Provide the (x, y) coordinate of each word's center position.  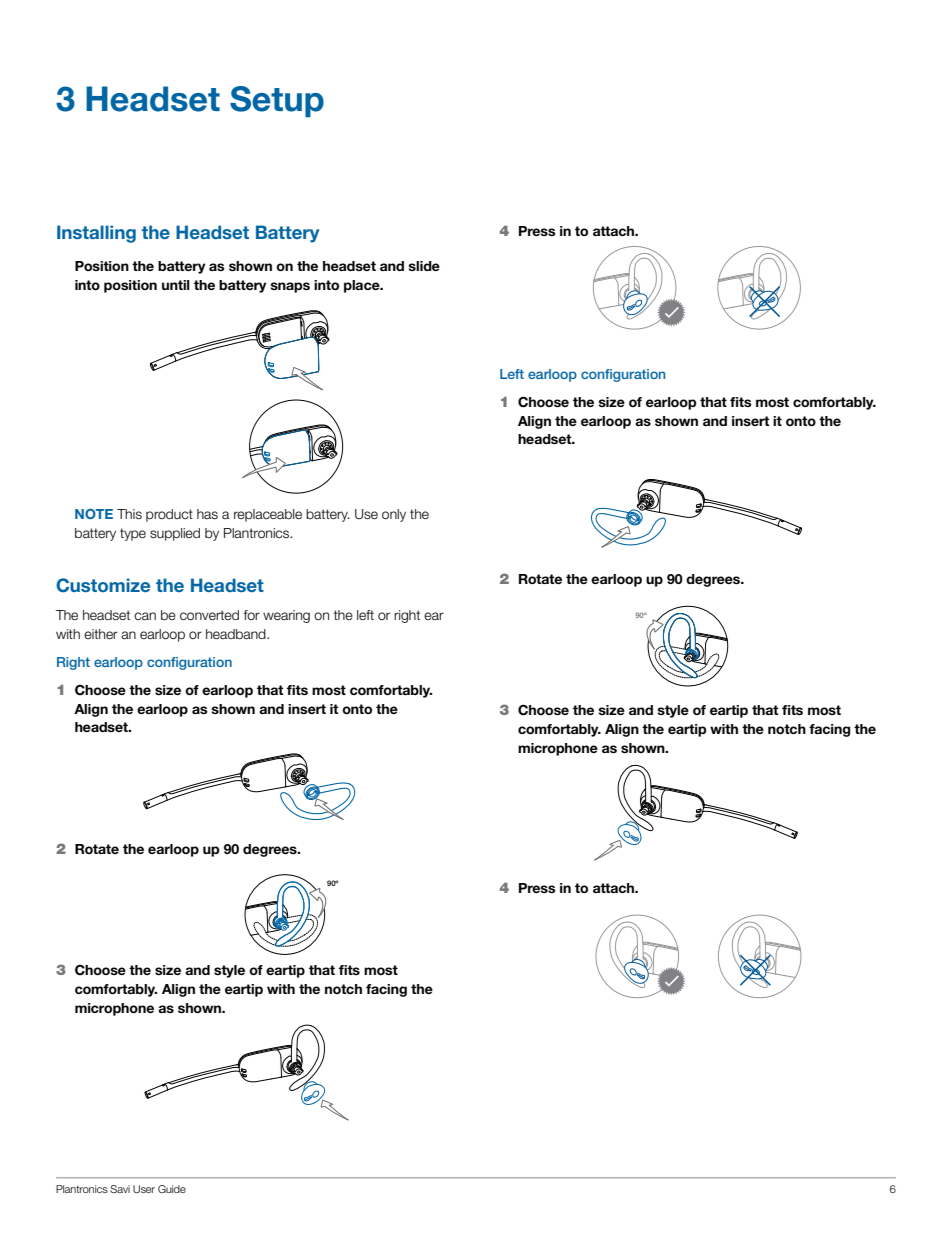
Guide (172, 1189)
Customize (103, 585)
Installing (96, 234)
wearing (286, 616)
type (133, 534)
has (207, 514)
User (144, 1189)
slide (424, 266)
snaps (290, 287)
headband (237, 634)
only (394, 515)
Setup (277, 101)
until (176, 285)
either (101, 634)
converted (209, 615)
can (145, 616)
